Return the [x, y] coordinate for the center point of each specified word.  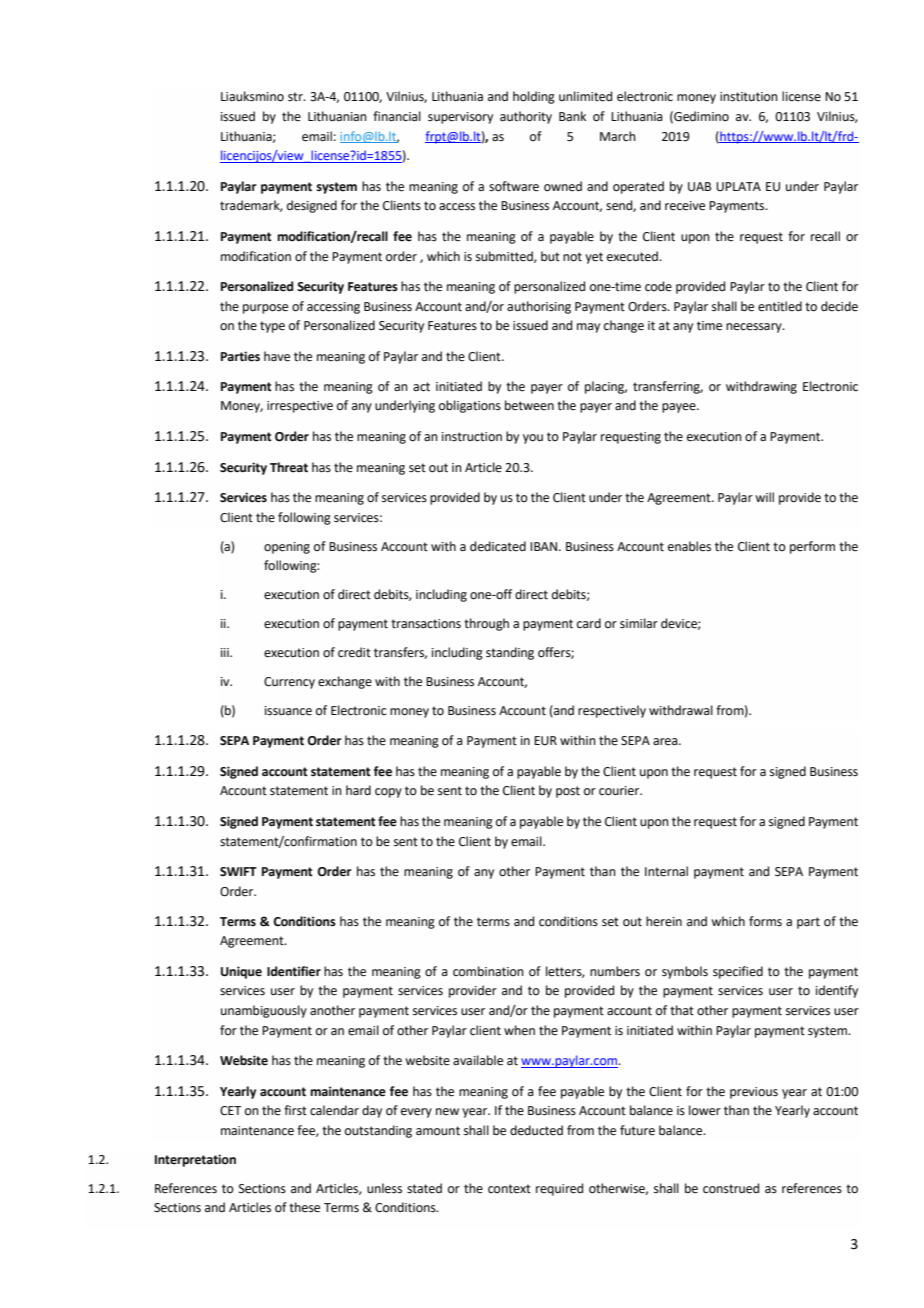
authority [526, 117]
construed [731, 1188]
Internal [666, 871]
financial [397, 116]
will [764, 497]
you [533, 439]
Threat [289, 467]
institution [749, 97]
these [304, 1207]
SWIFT [238, 871]
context [509, 1189]
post [568, 792]
